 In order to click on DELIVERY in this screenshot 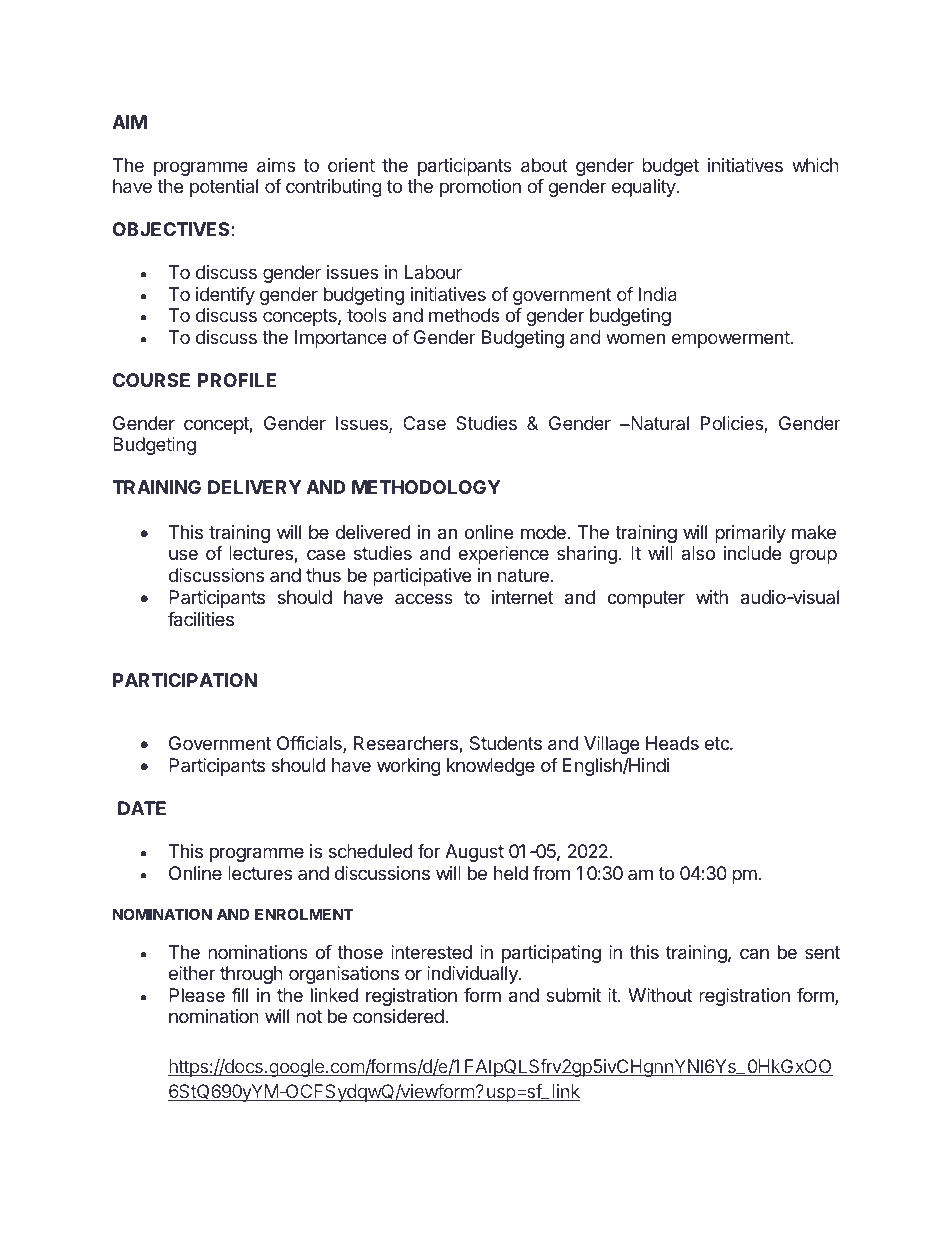, I will do `click(254, 487)`.
